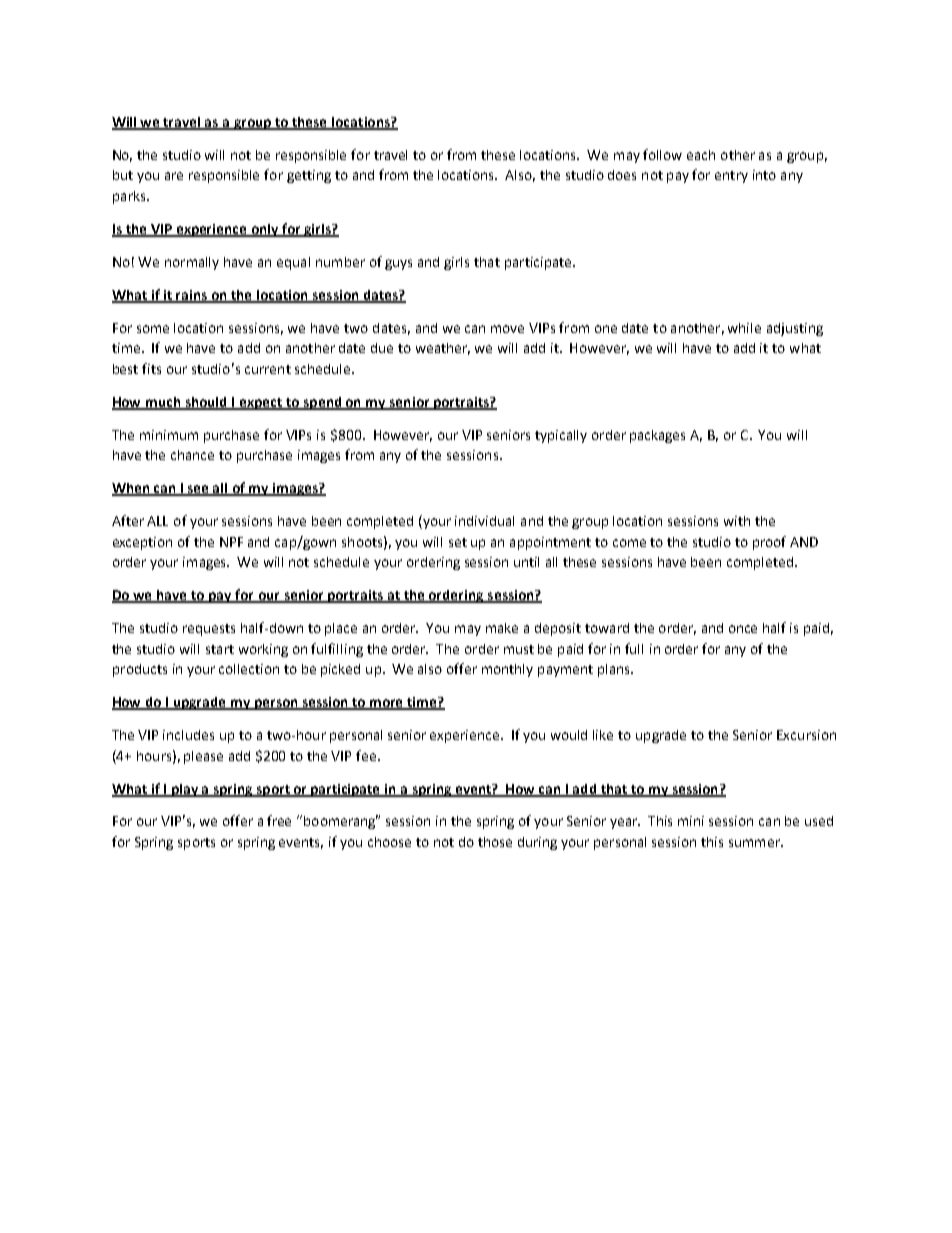  Describe the element at coordinates (731, 177) in the document. I see `entry` at that location.
